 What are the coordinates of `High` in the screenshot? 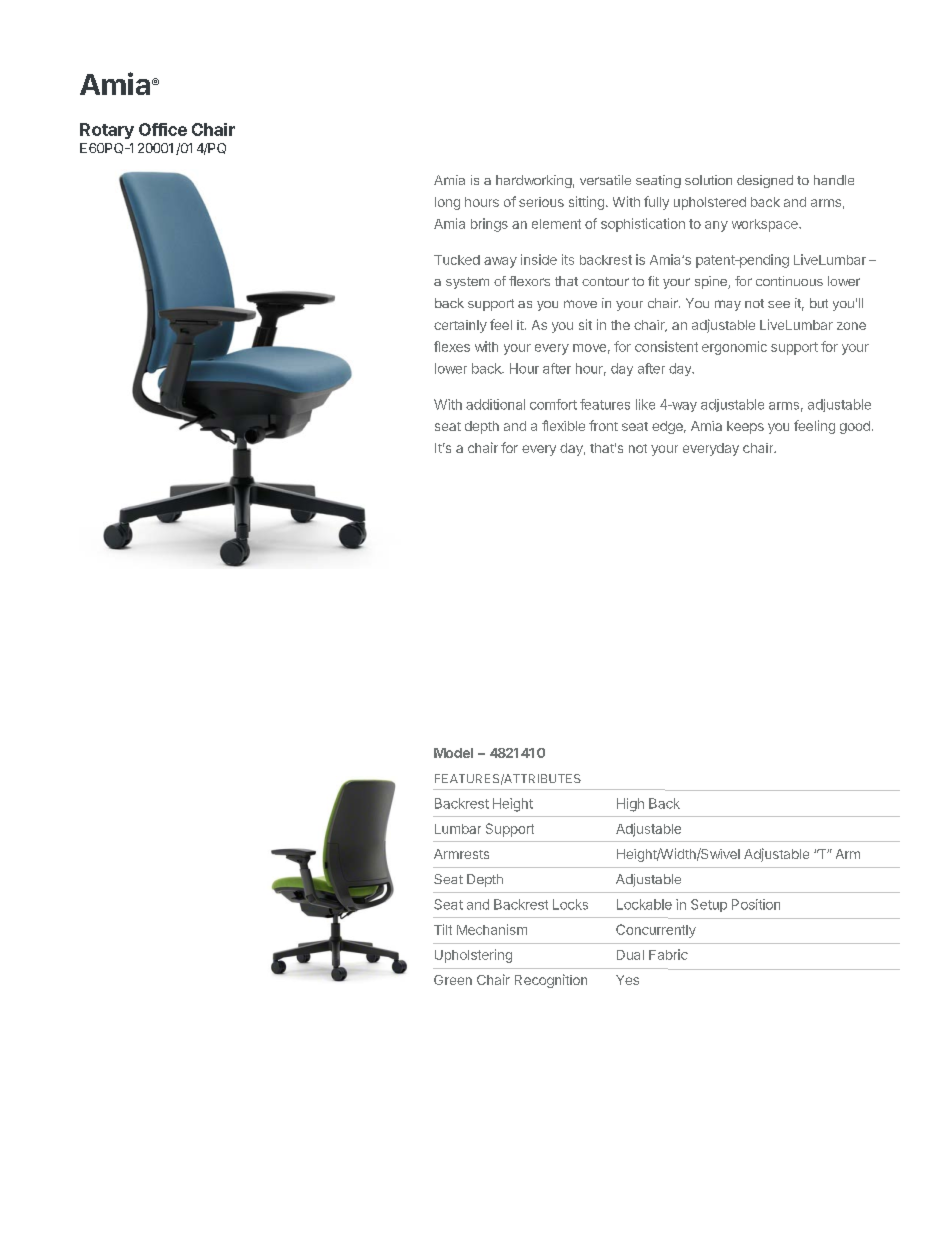 It's located at (630, 805).
